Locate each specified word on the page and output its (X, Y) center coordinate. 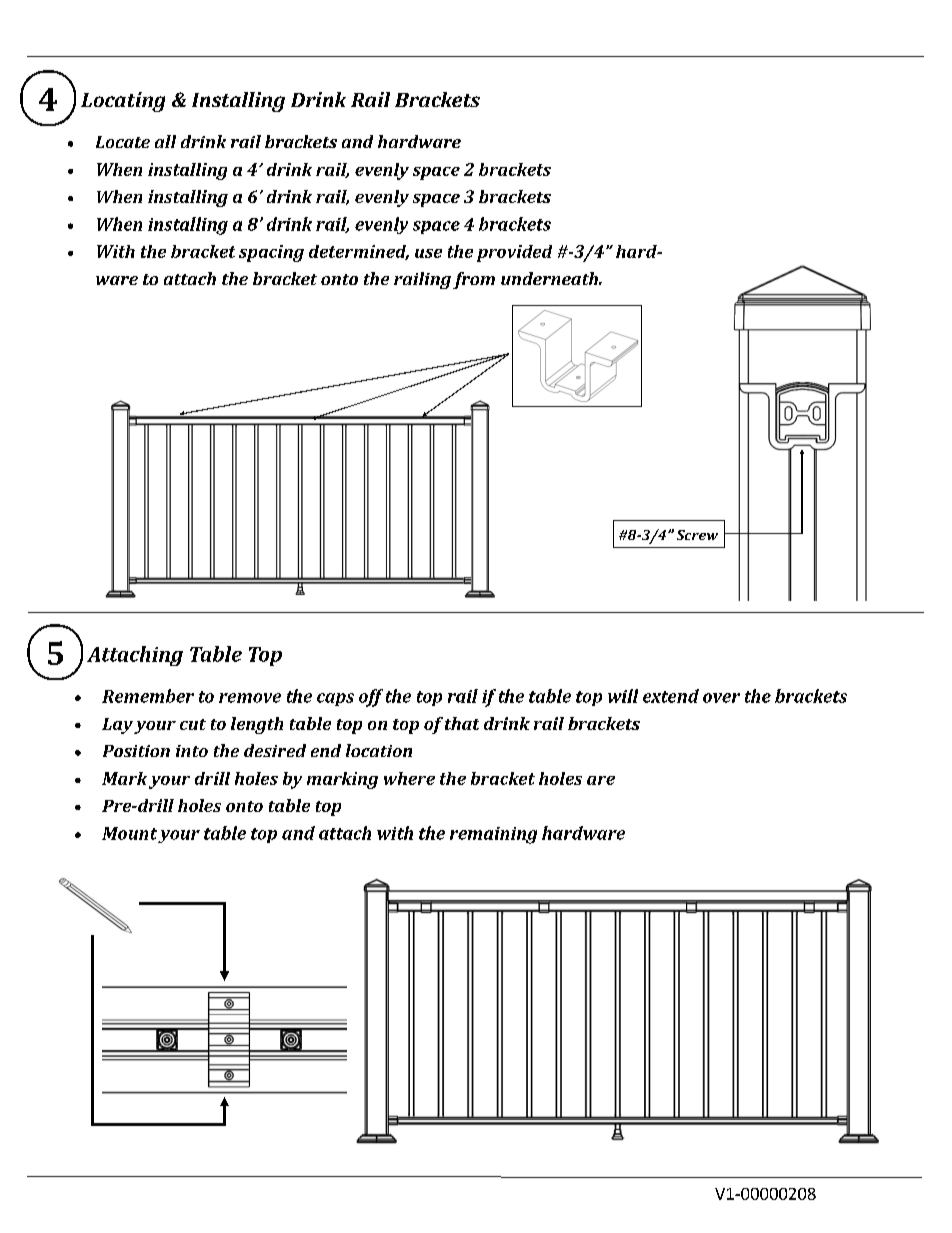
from (474, 280)
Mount (129, 833)
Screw (697, 535)
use (428, 253)
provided (514, 253)
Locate (123, 142)
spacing (271, 253)
